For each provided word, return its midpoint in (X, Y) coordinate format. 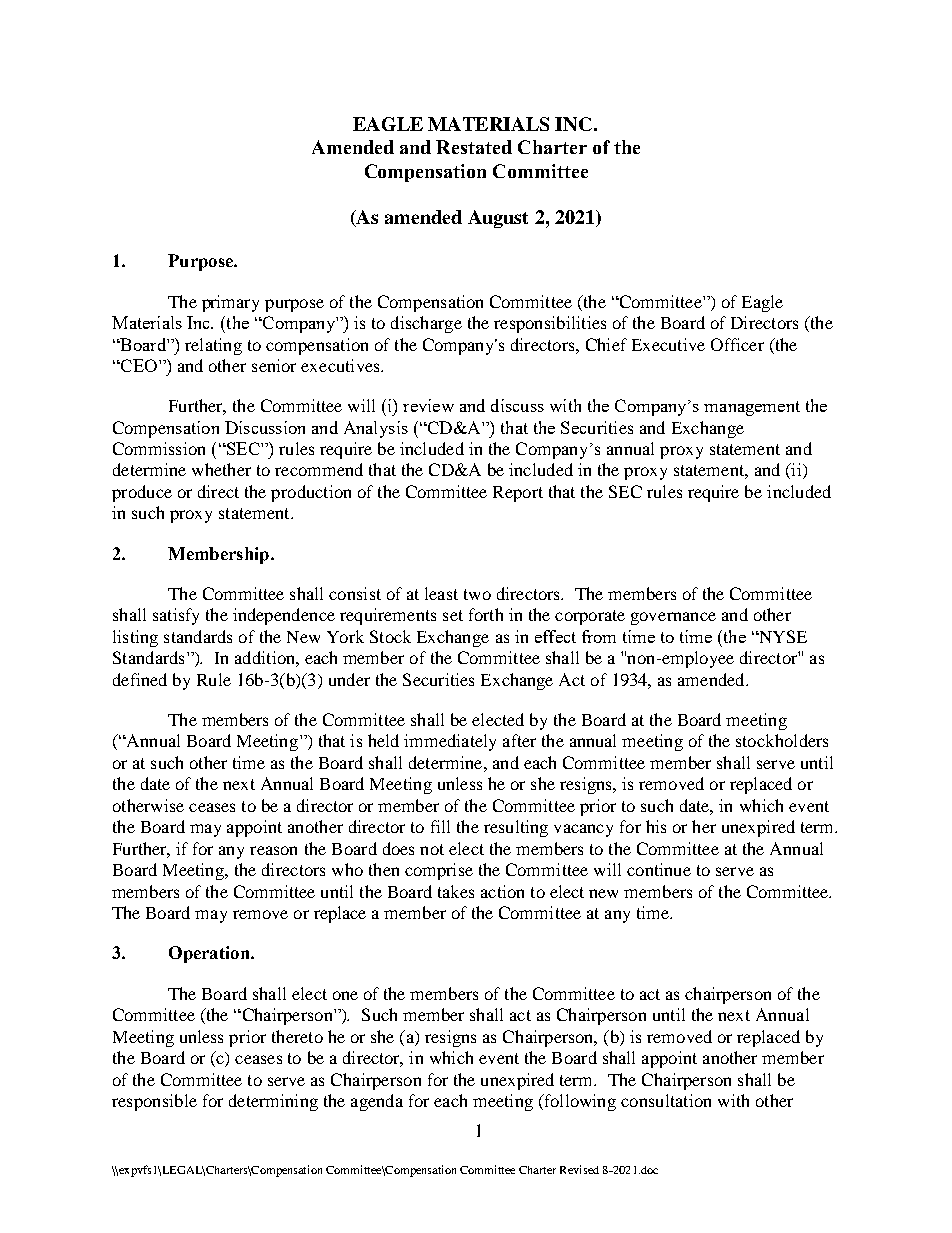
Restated (474, 147)
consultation (666, 1100)
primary (230, 303)
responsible (154, 1102)
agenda (377, 1102)
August (498, 219)
